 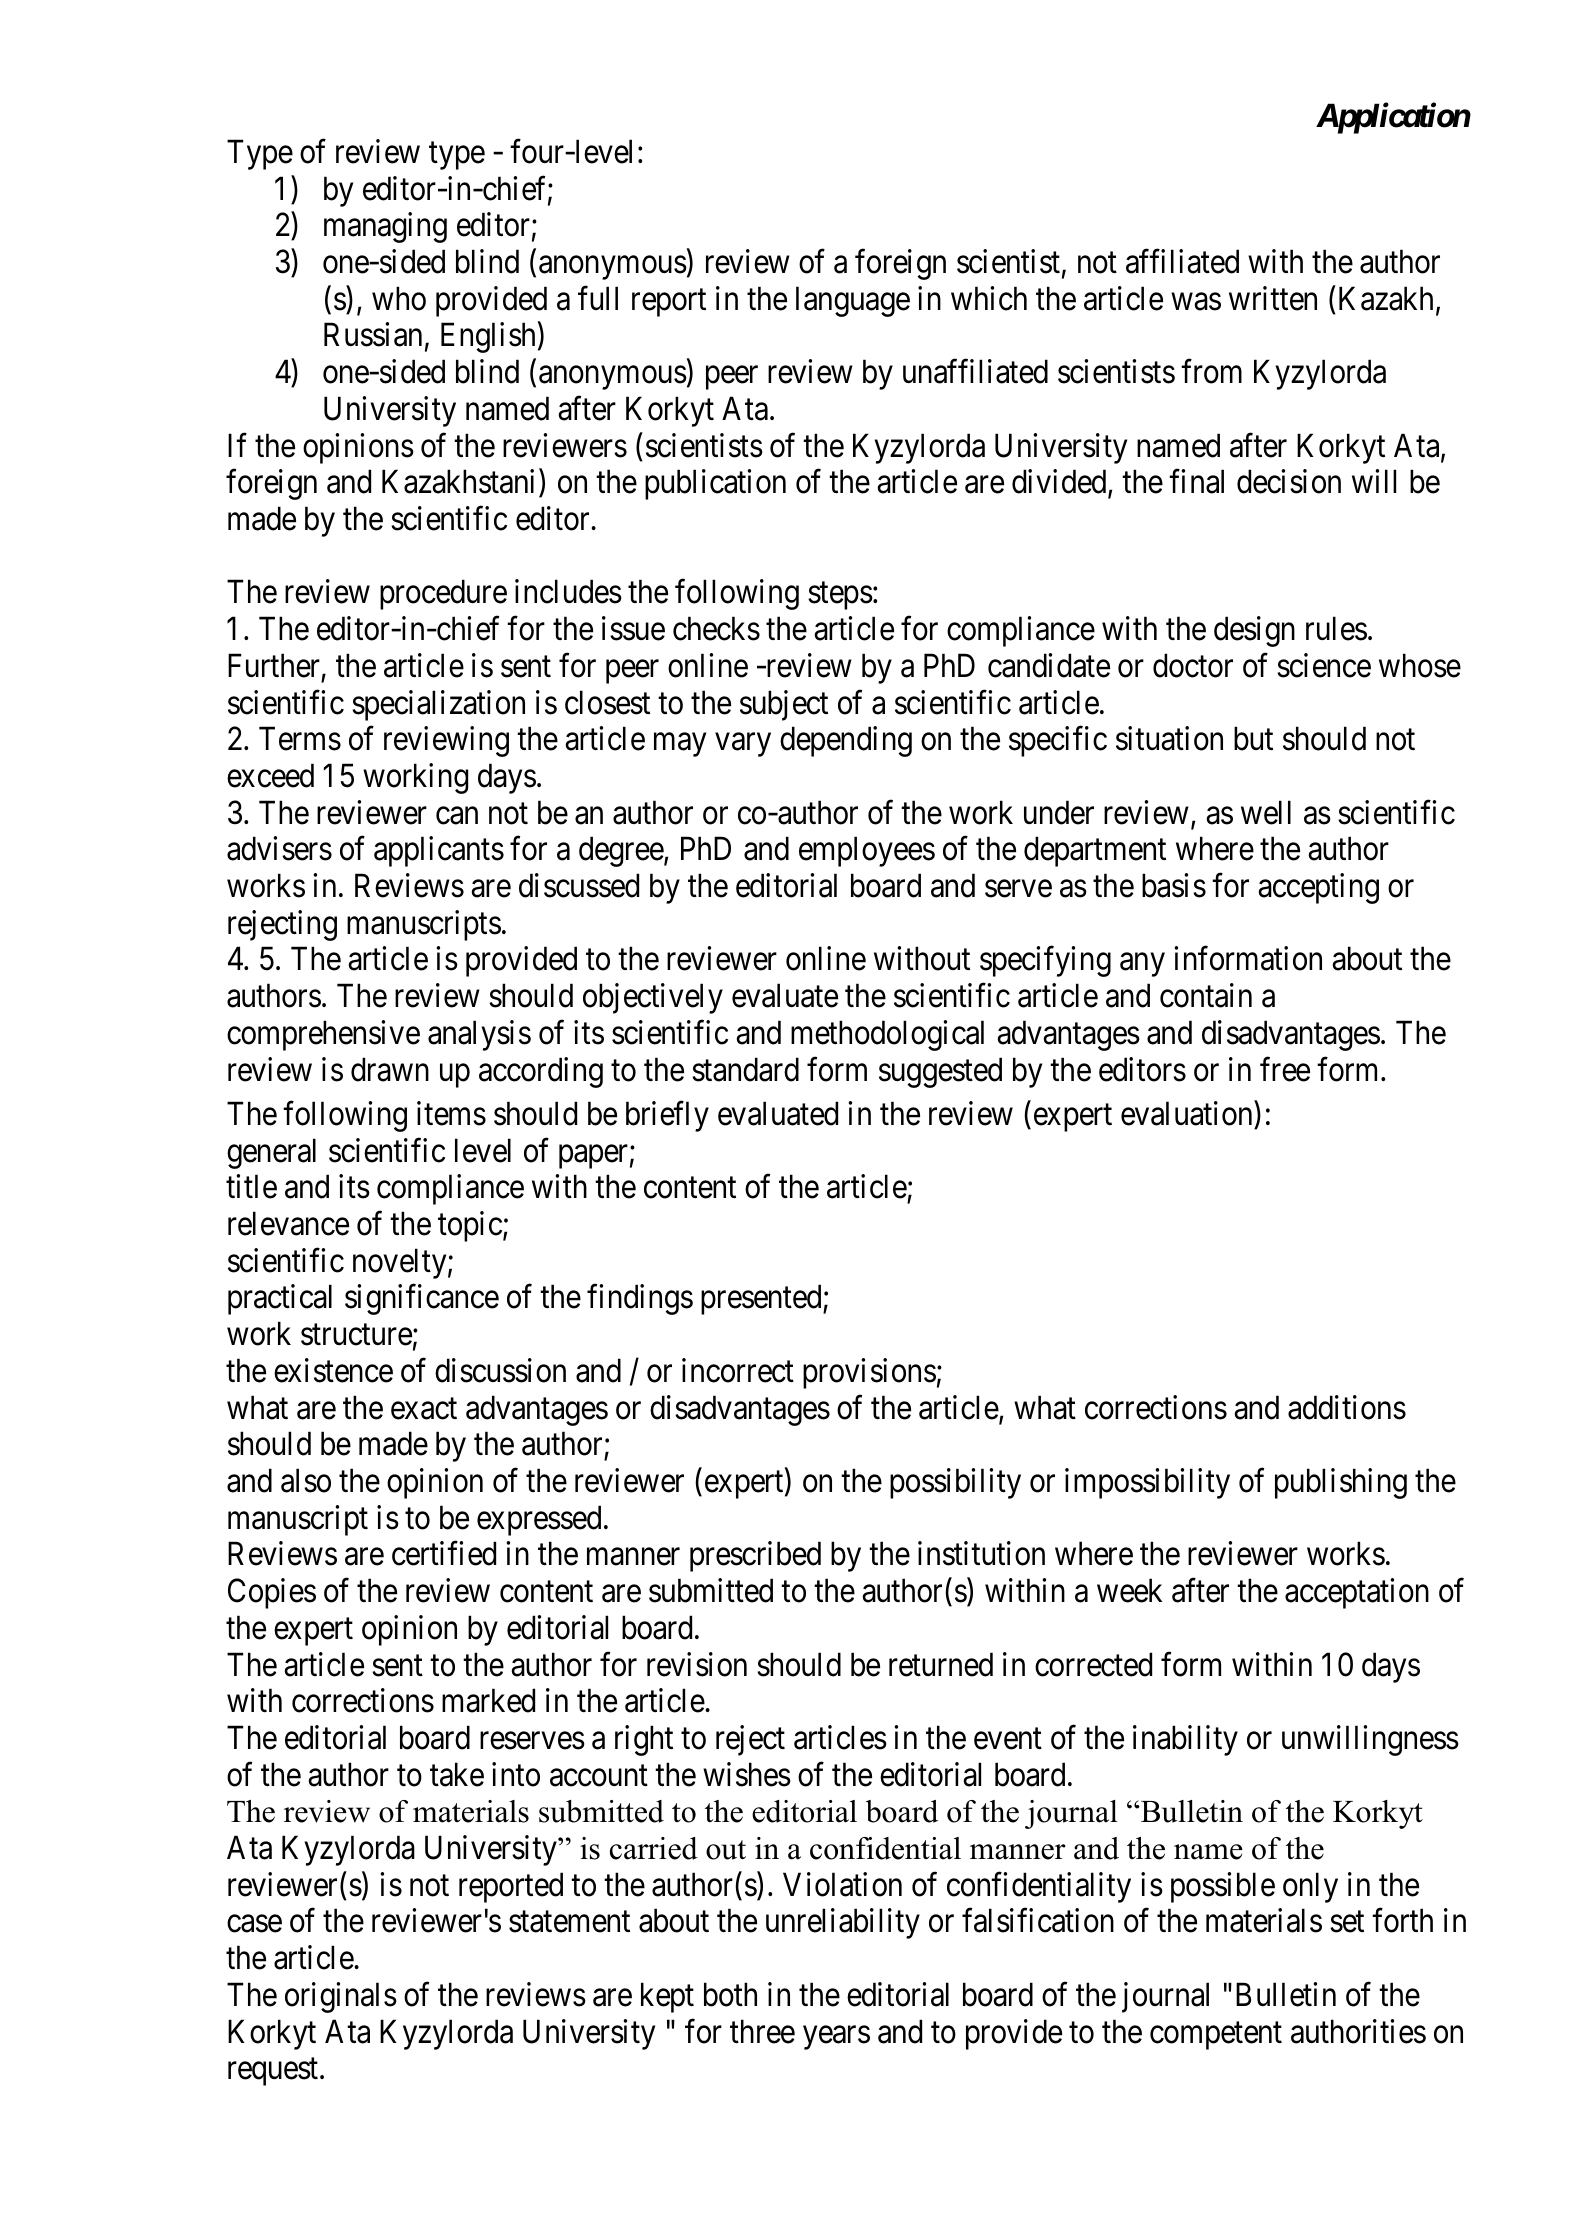 I want to click on three, so click(x=762, y=2031).
